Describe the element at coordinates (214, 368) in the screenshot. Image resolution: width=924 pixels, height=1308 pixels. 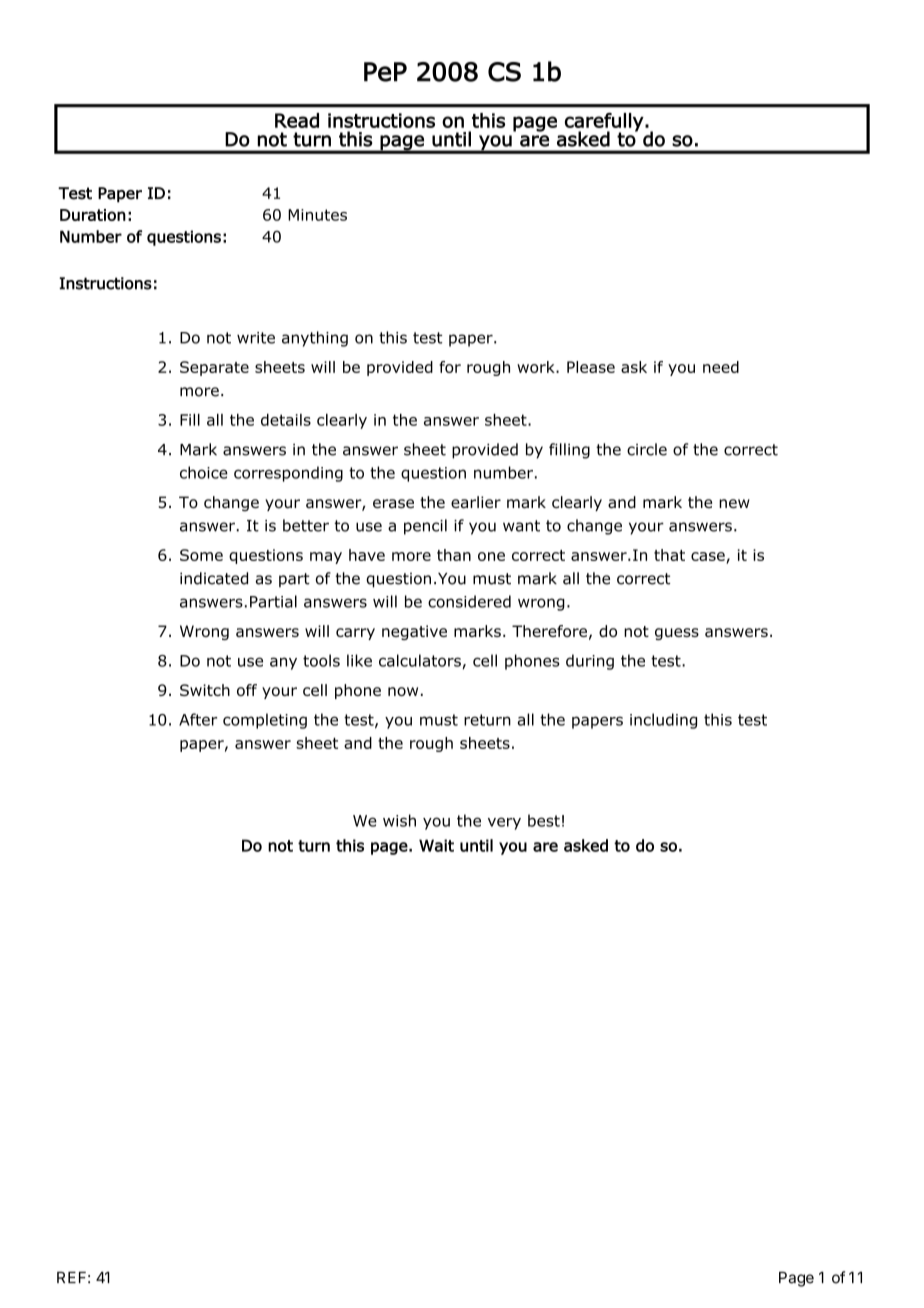
I see `Separate` at that location.
